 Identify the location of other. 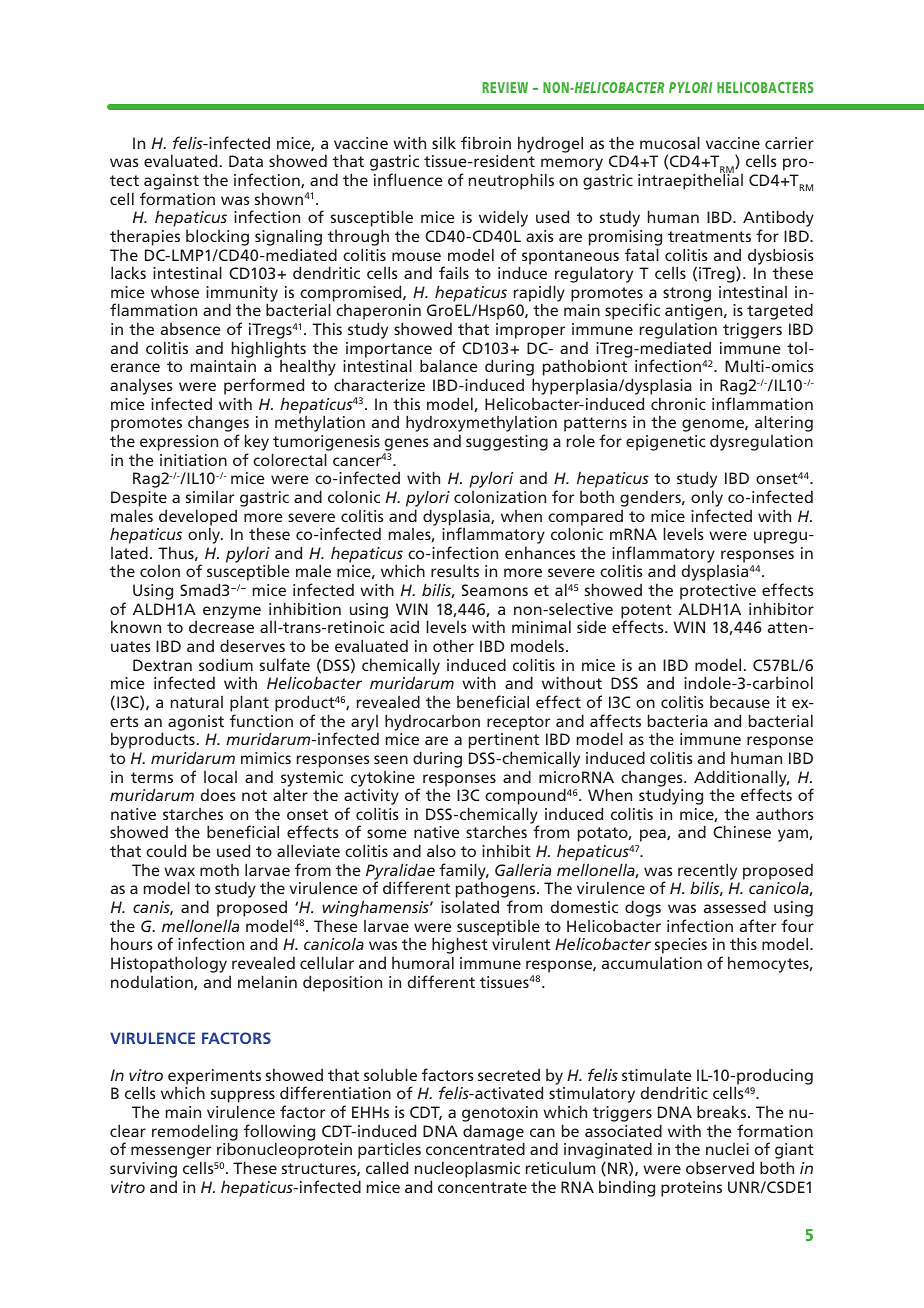
(453, 645).
